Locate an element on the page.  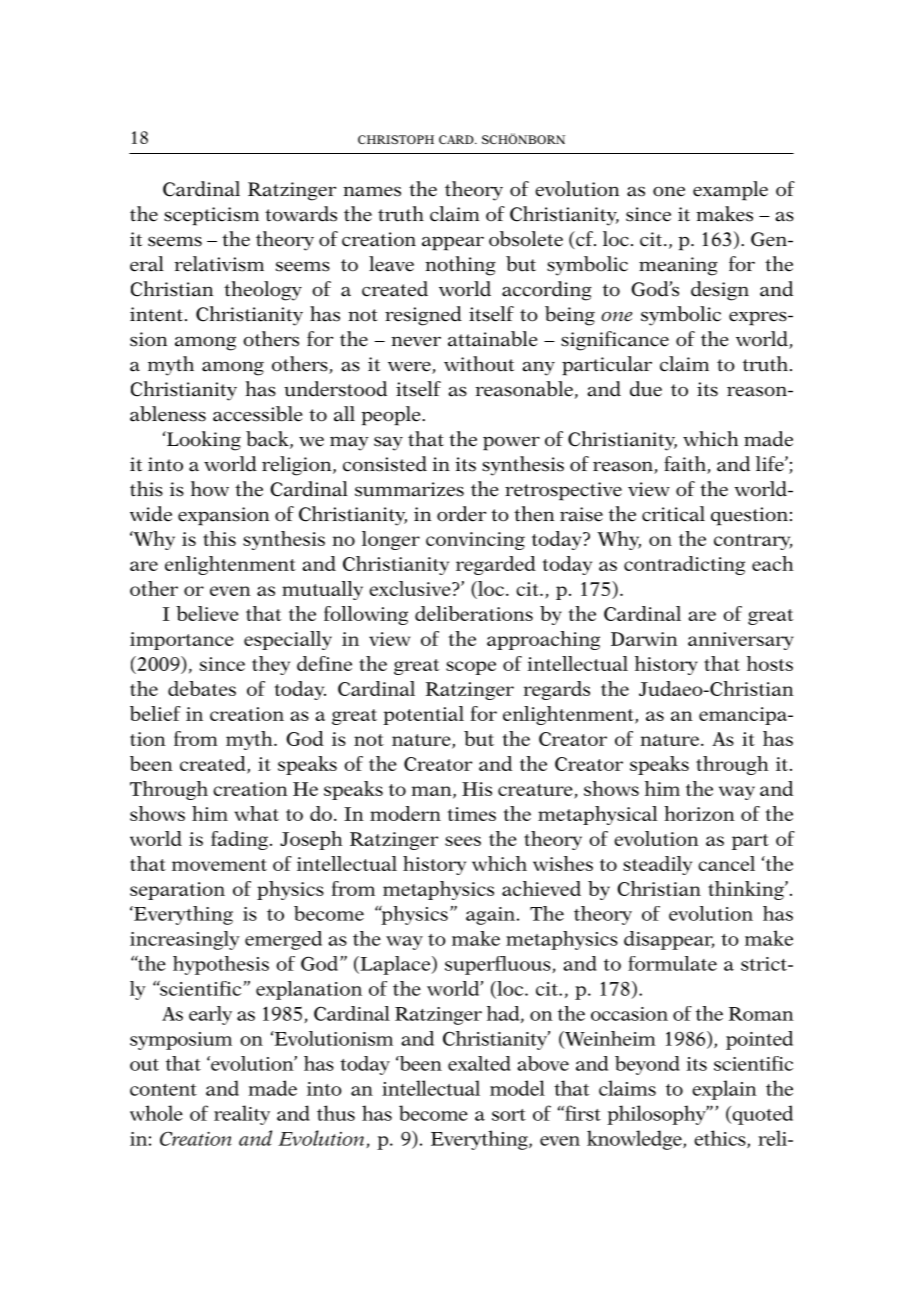
explain is located at coordinates (724, 1090).
